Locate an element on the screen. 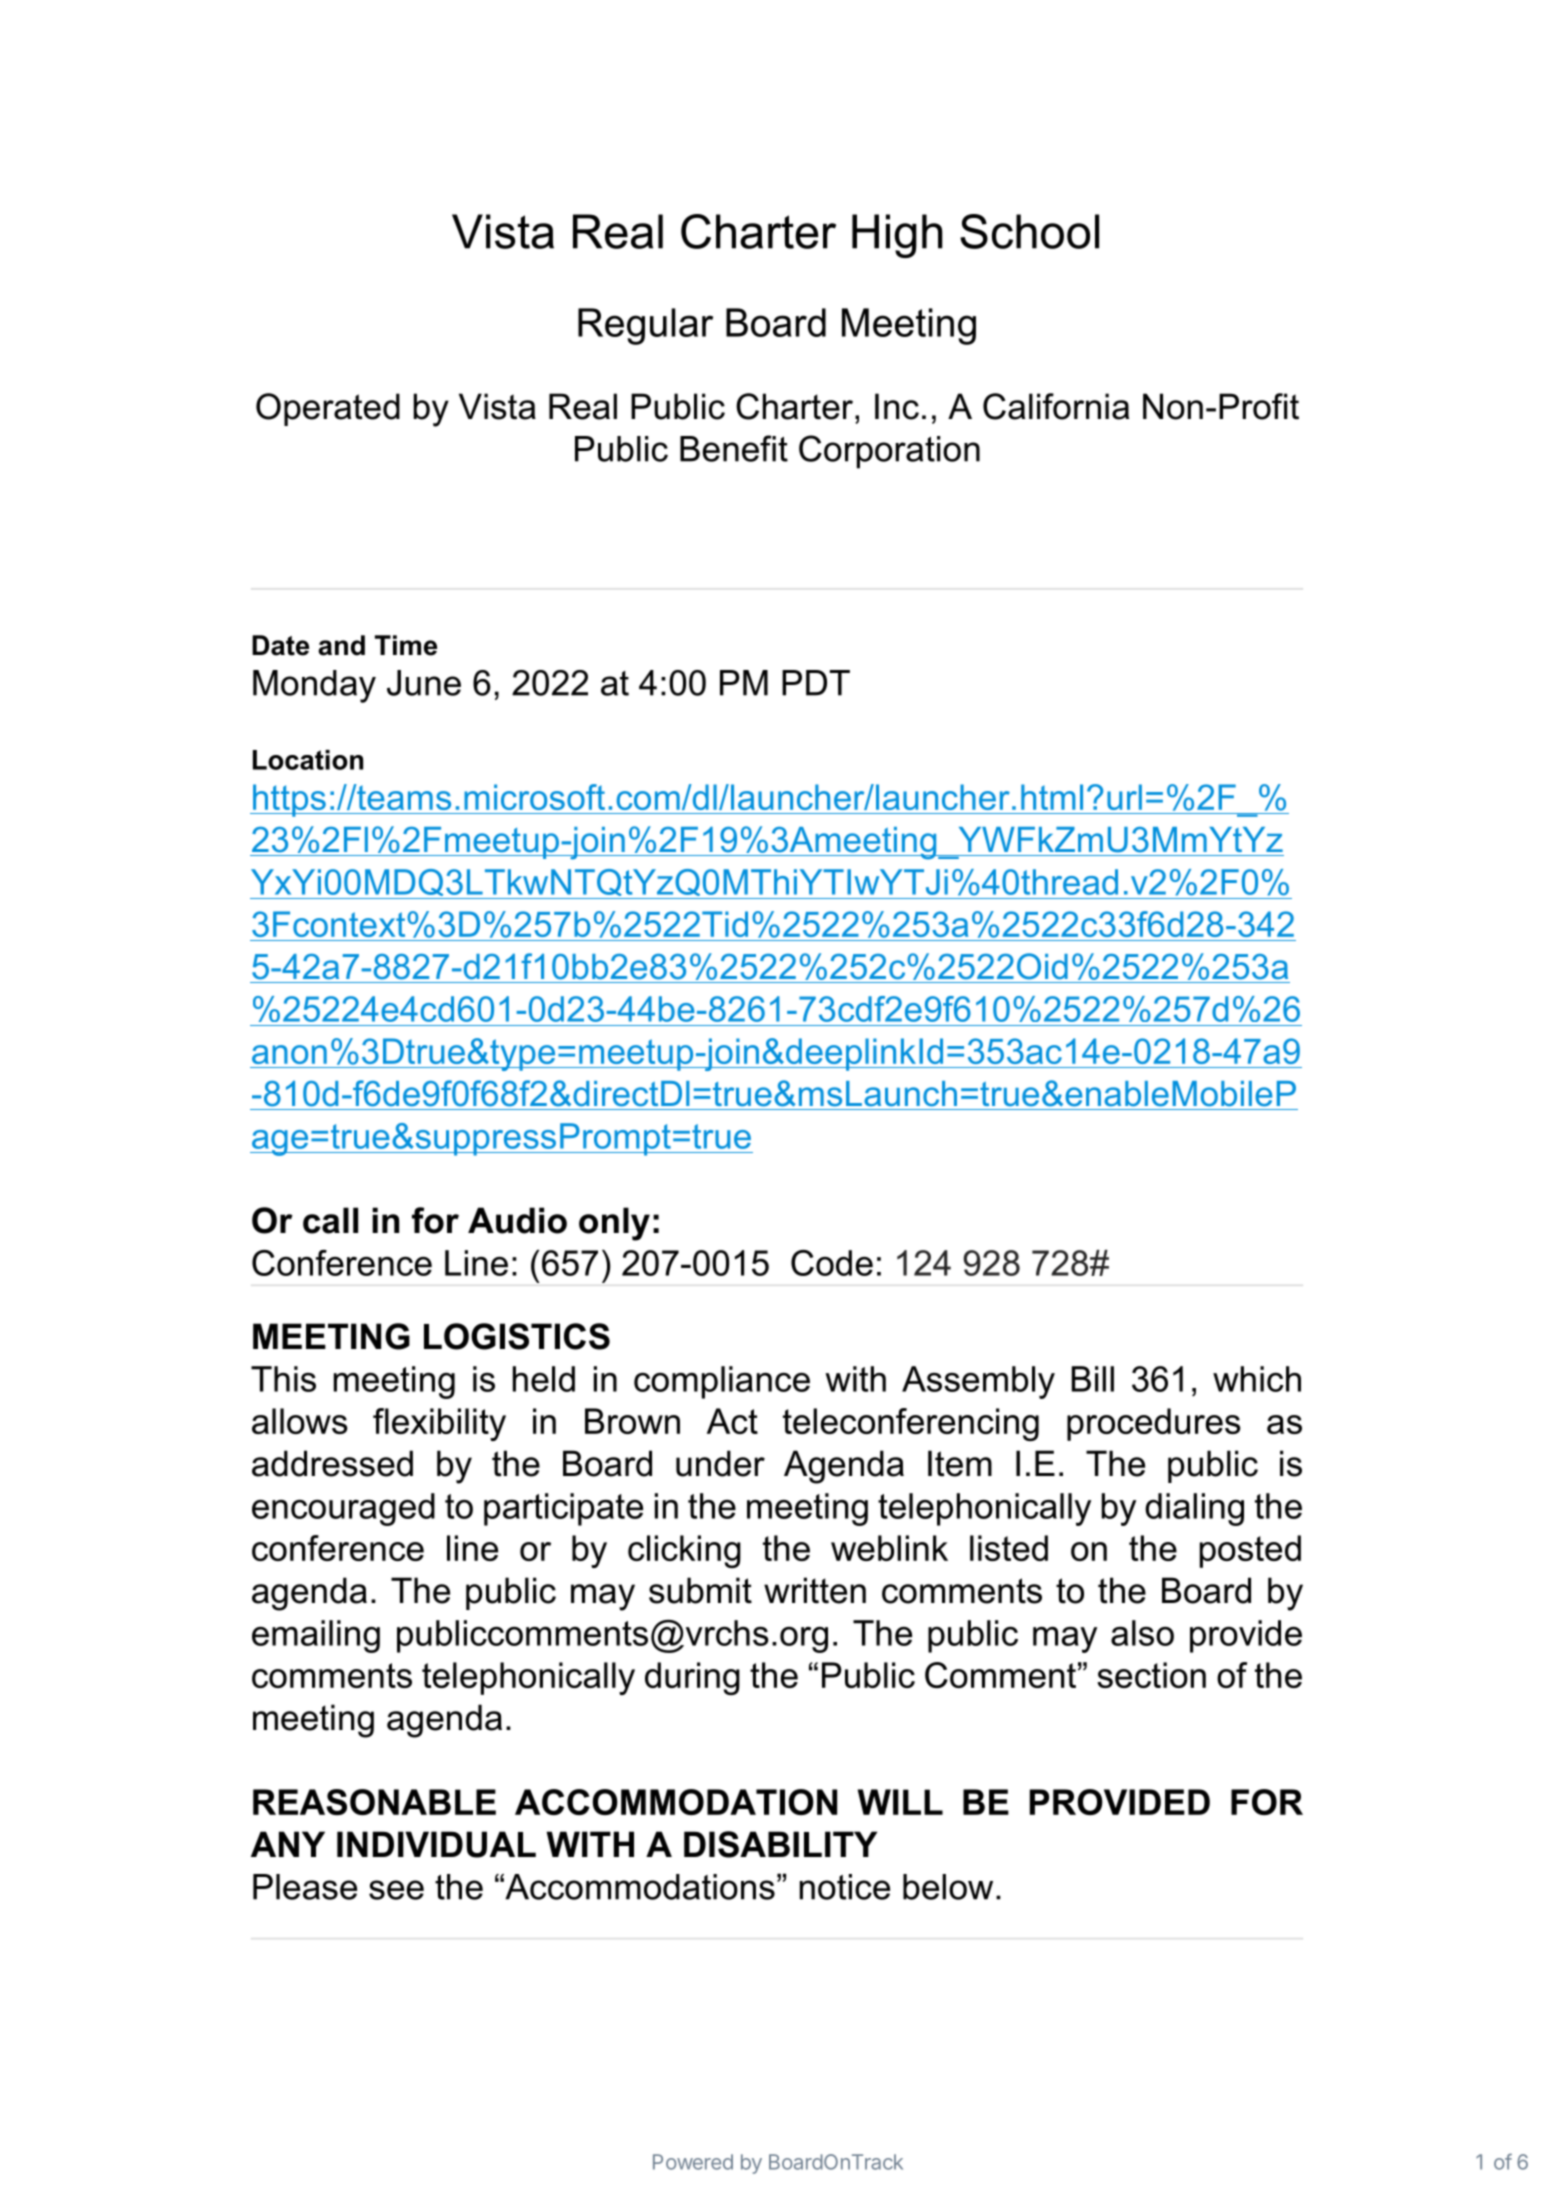 The image size is (1554, 2200). Audio is located at coordinates (517, 1220).
